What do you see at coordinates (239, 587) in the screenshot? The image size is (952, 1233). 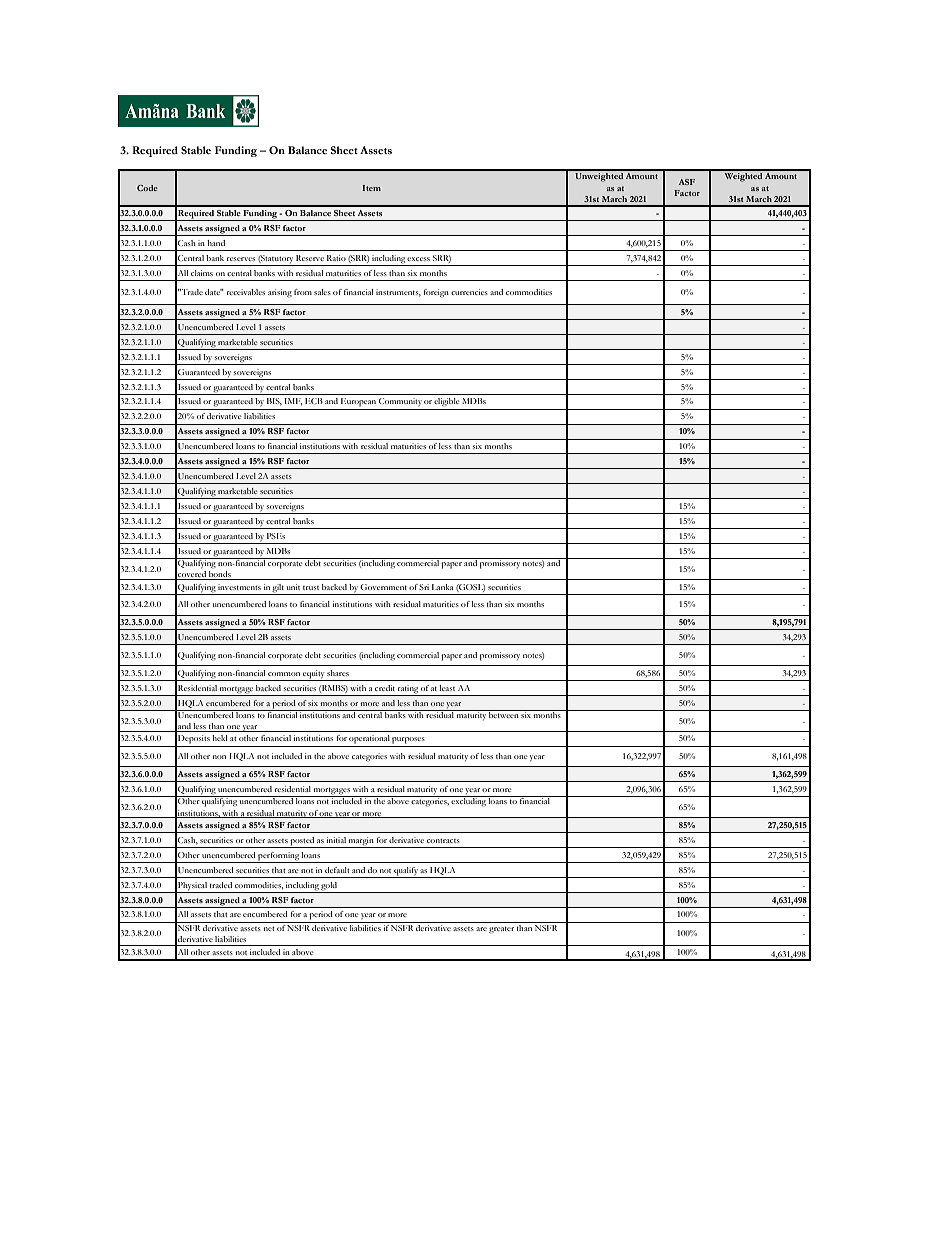 I see `investments` at bounding box center [239, 587].
